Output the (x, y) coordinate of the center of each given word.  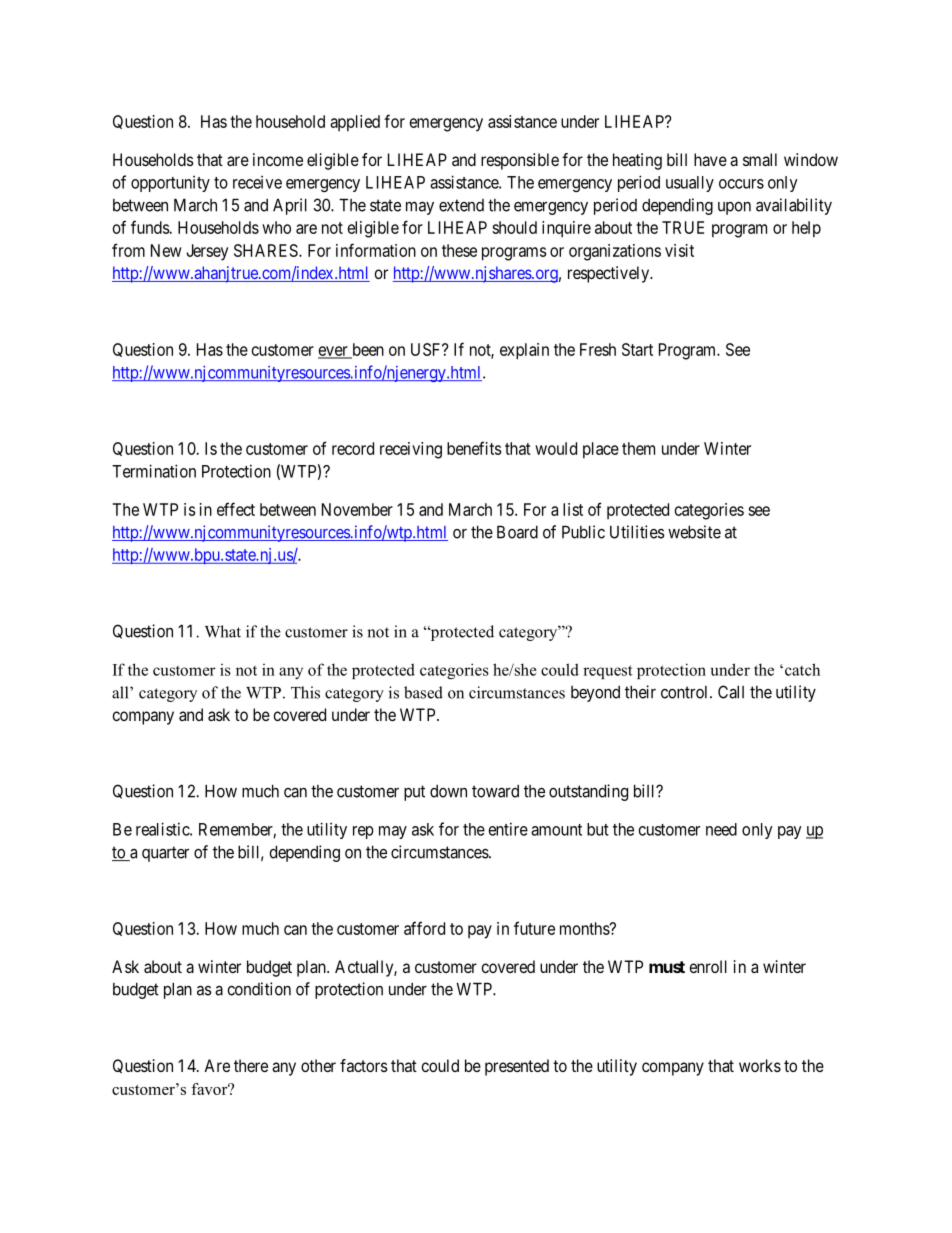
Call (731, 692)
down (448, 791)
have (710, 159)
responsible (520, 161)
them (638, 448)
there (251, 1065)
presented (517, 1067)
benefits (474, 448)
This (305, 692)
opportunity (170, 184)
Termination (154, 471)
